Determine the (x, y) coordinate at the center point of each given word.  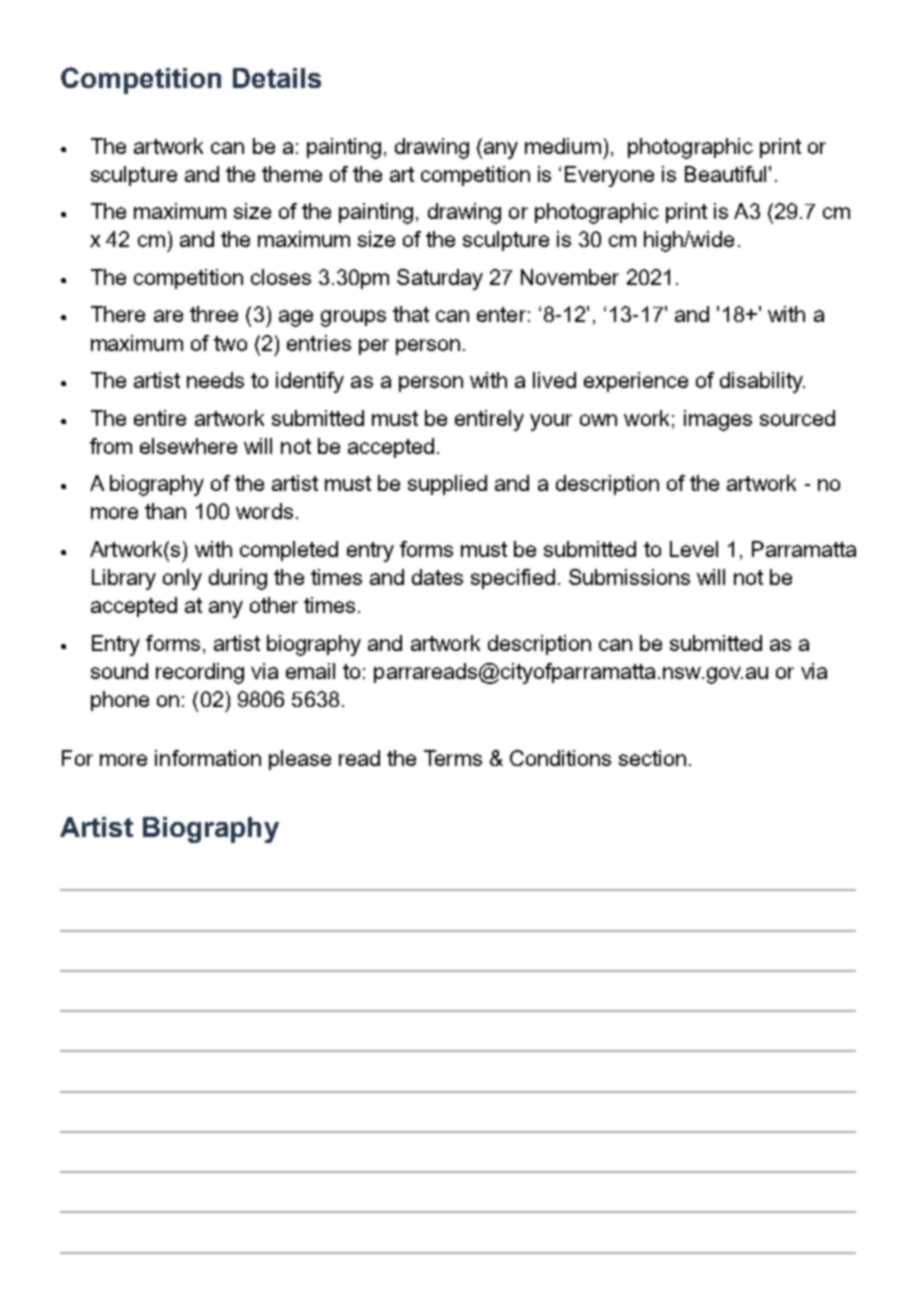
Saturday (440, 279)
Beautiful (725, 174)
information (208, 758)
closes (281, 277)
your (551, 422)
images (718, 420)
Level (694, 549)
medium (563, 146)
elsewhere (188, 446)
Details (277, 78)
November (570, 277)
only (182, 579)
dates (437, 577)
